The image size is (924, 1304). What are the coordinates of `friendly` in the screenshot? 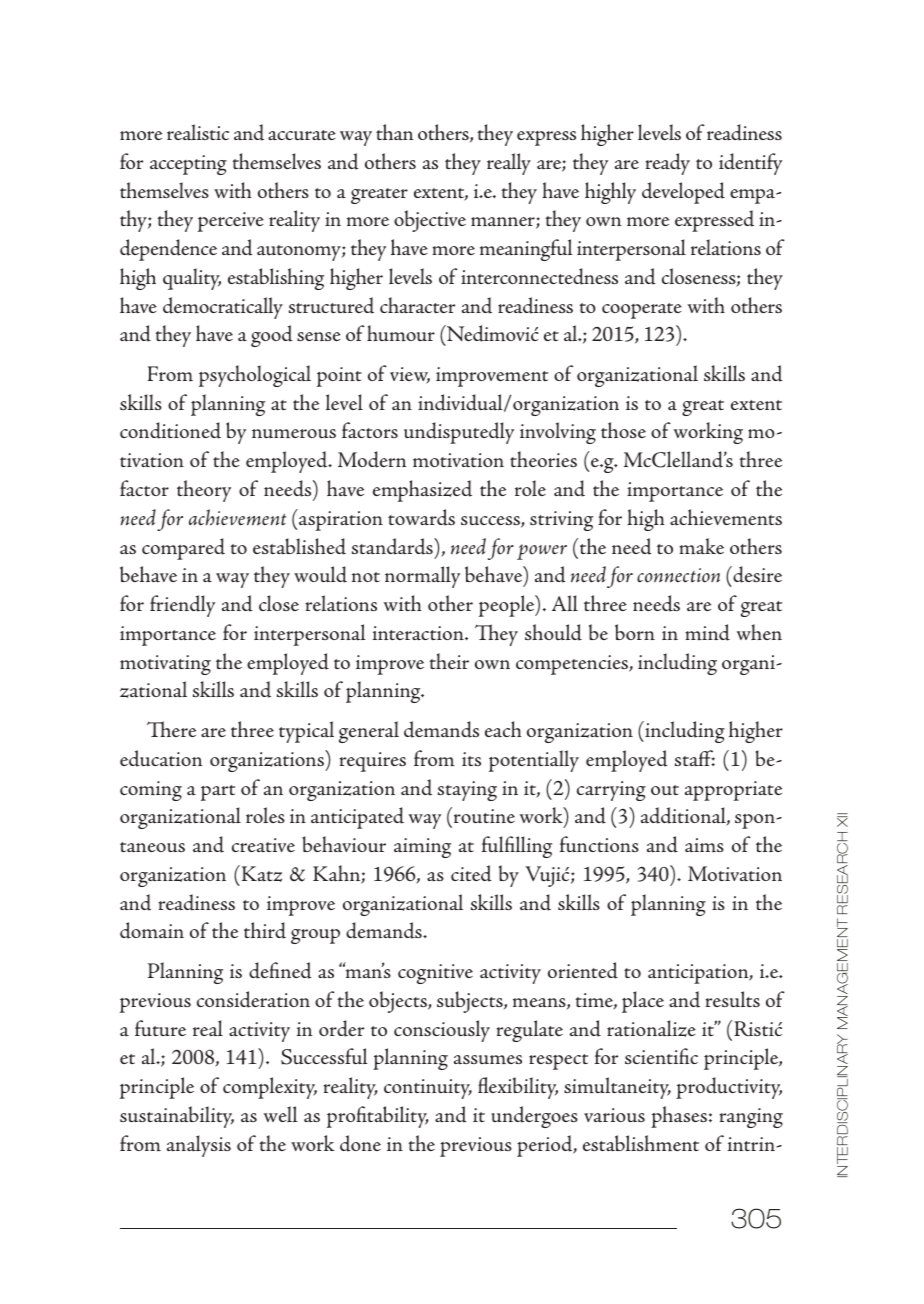 It's located at (182, 606).
